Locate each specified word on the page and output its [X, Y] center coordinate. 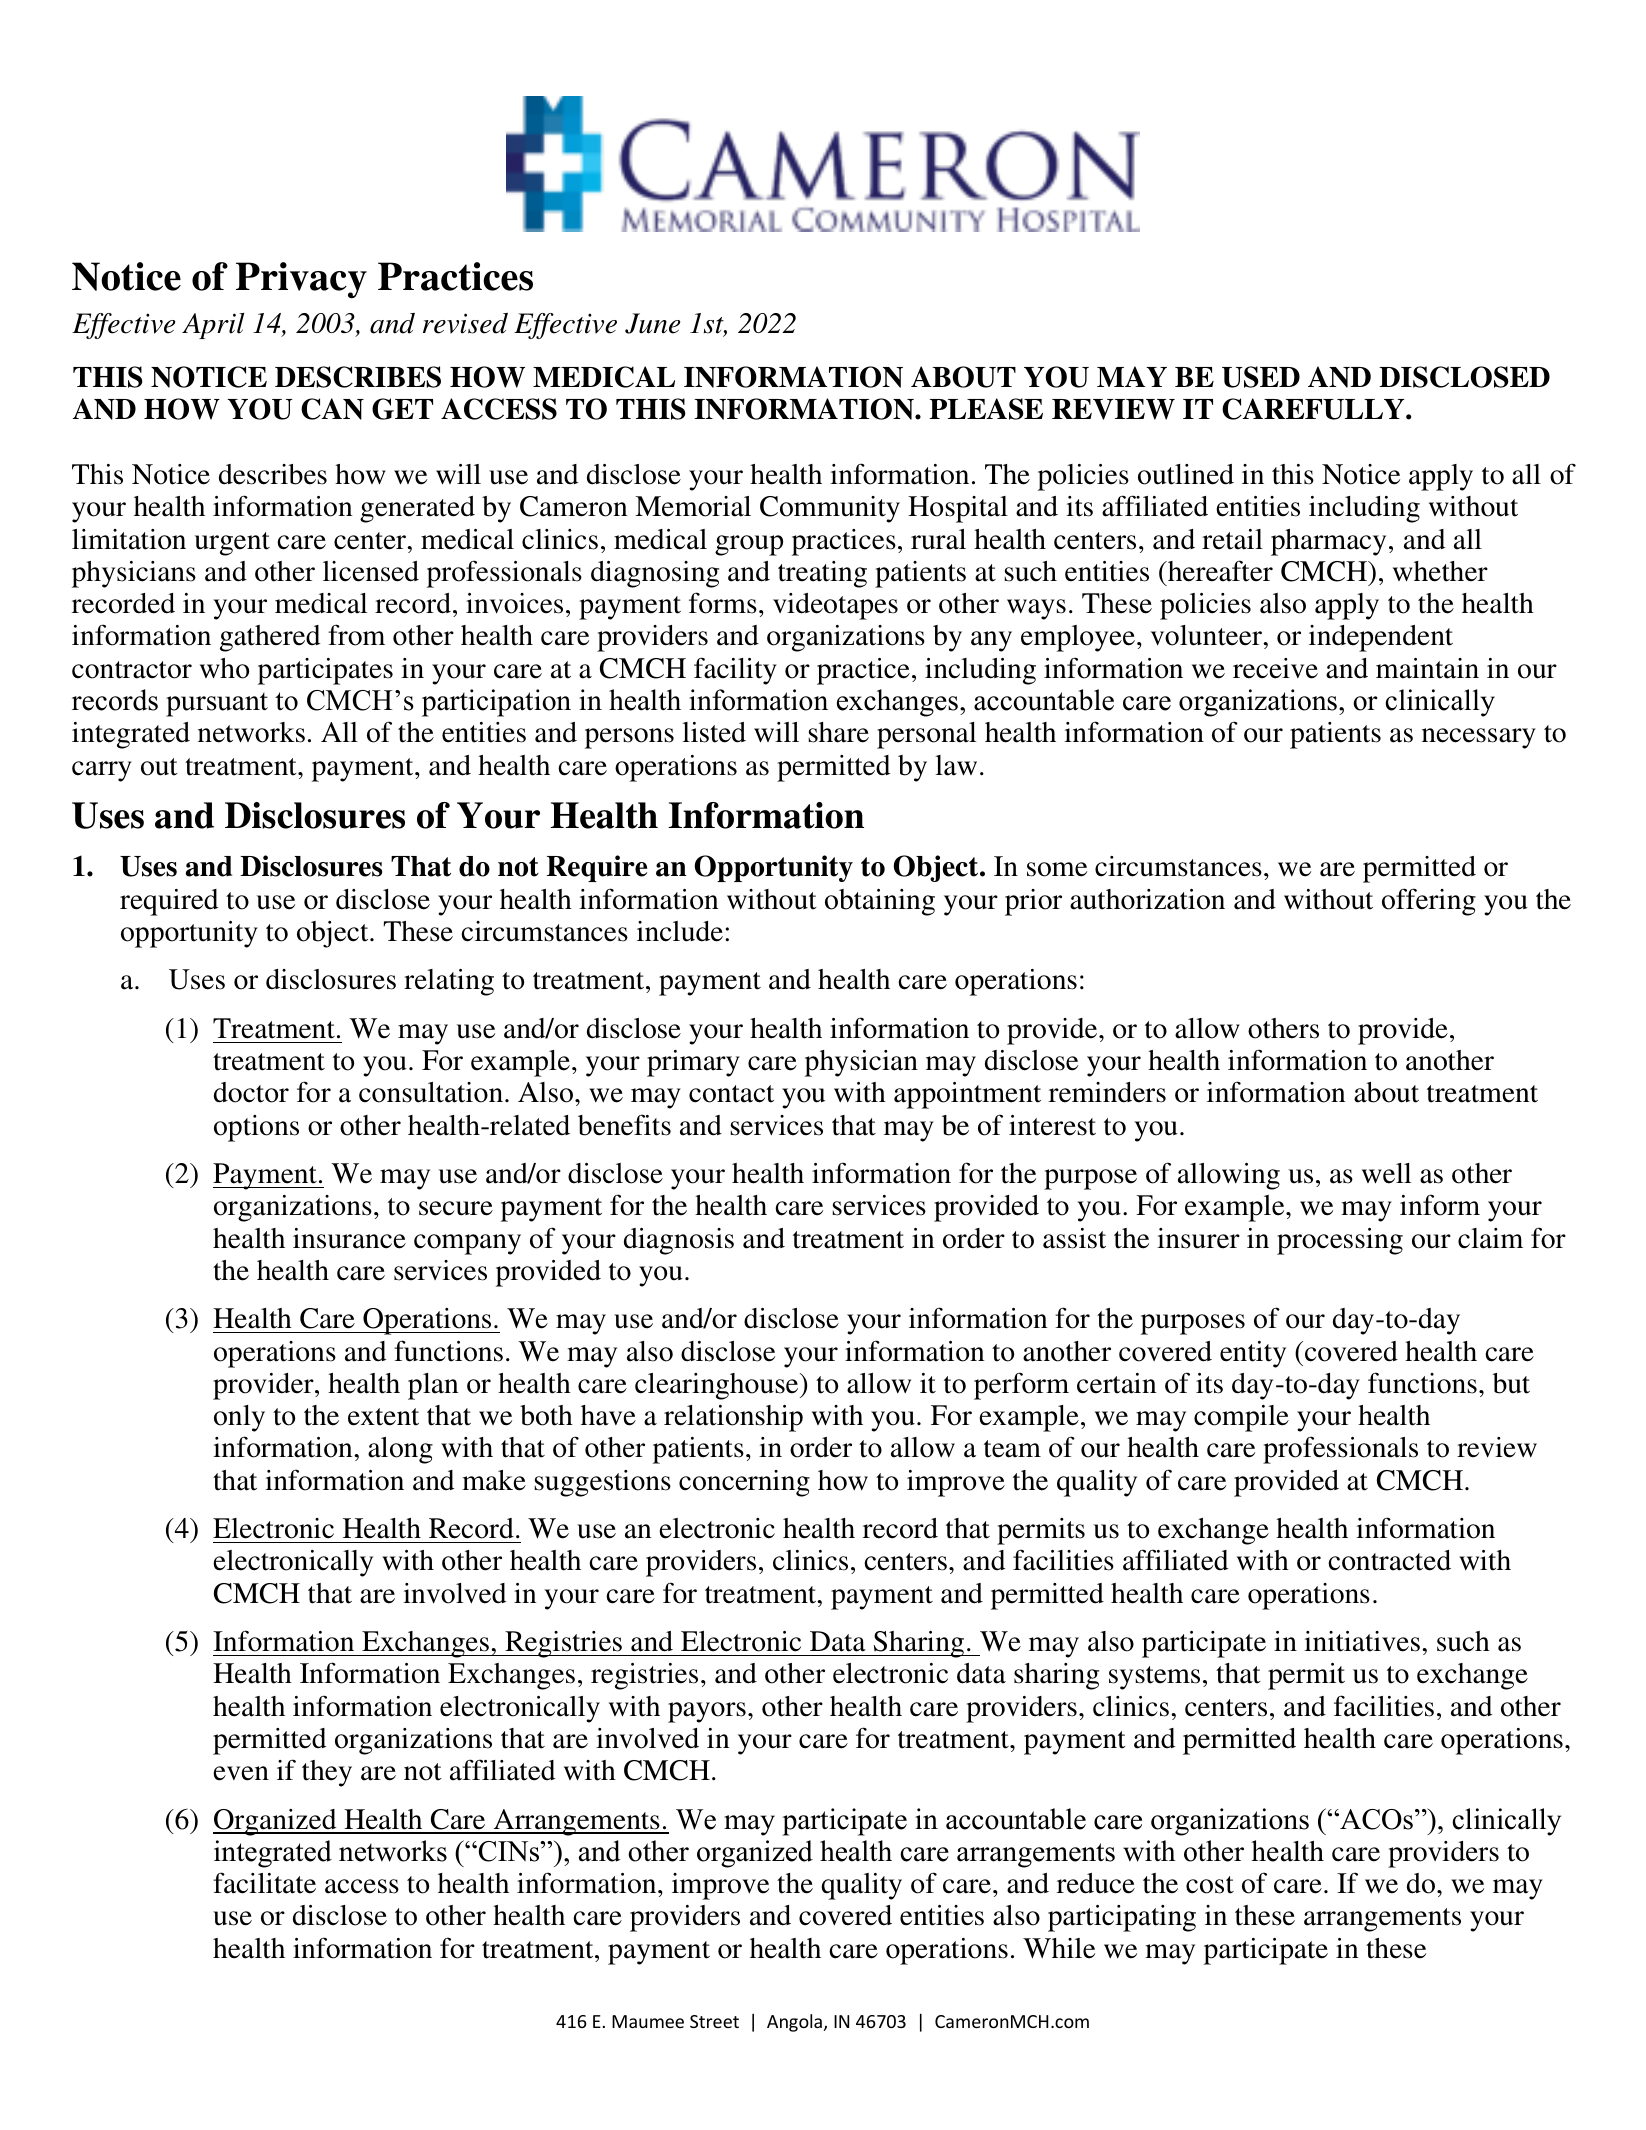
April [213, 326]
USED [1261, 377]
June [652, 323]
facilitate [264, 1883]
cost [1210, 1885]
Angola [794, 2023]
